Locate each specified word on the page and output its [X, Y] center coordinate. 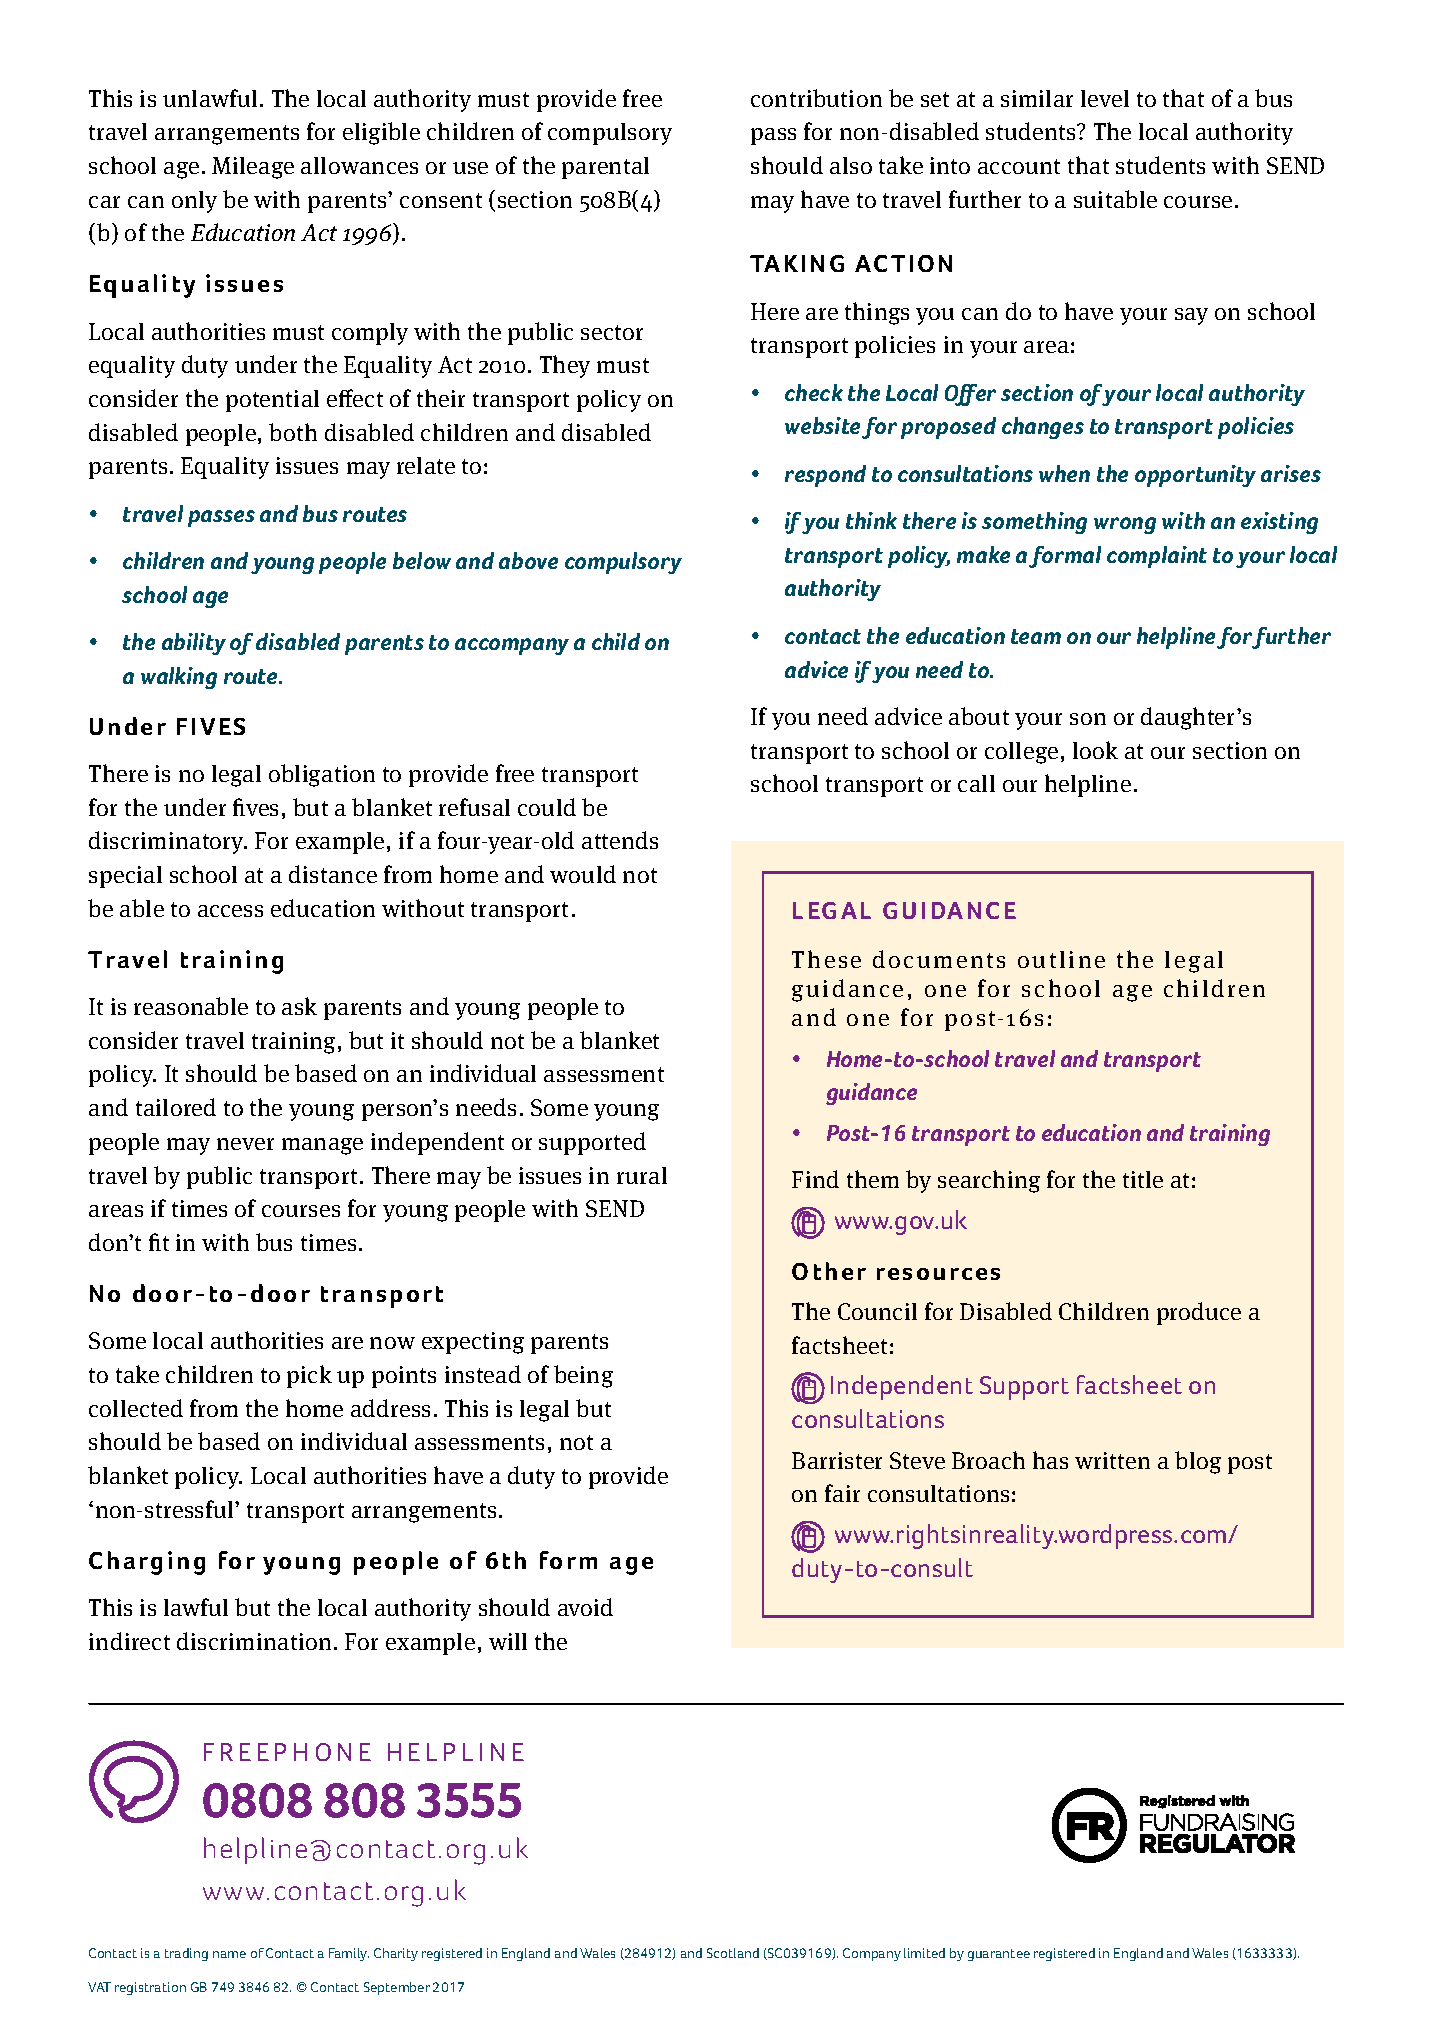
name [229, 1954]
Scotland [733, 1953]
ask [299, 1006]
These [826, 959]
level [1105, 98]
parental [605, 168]
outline [1061, 959]
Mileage [253, 168]
